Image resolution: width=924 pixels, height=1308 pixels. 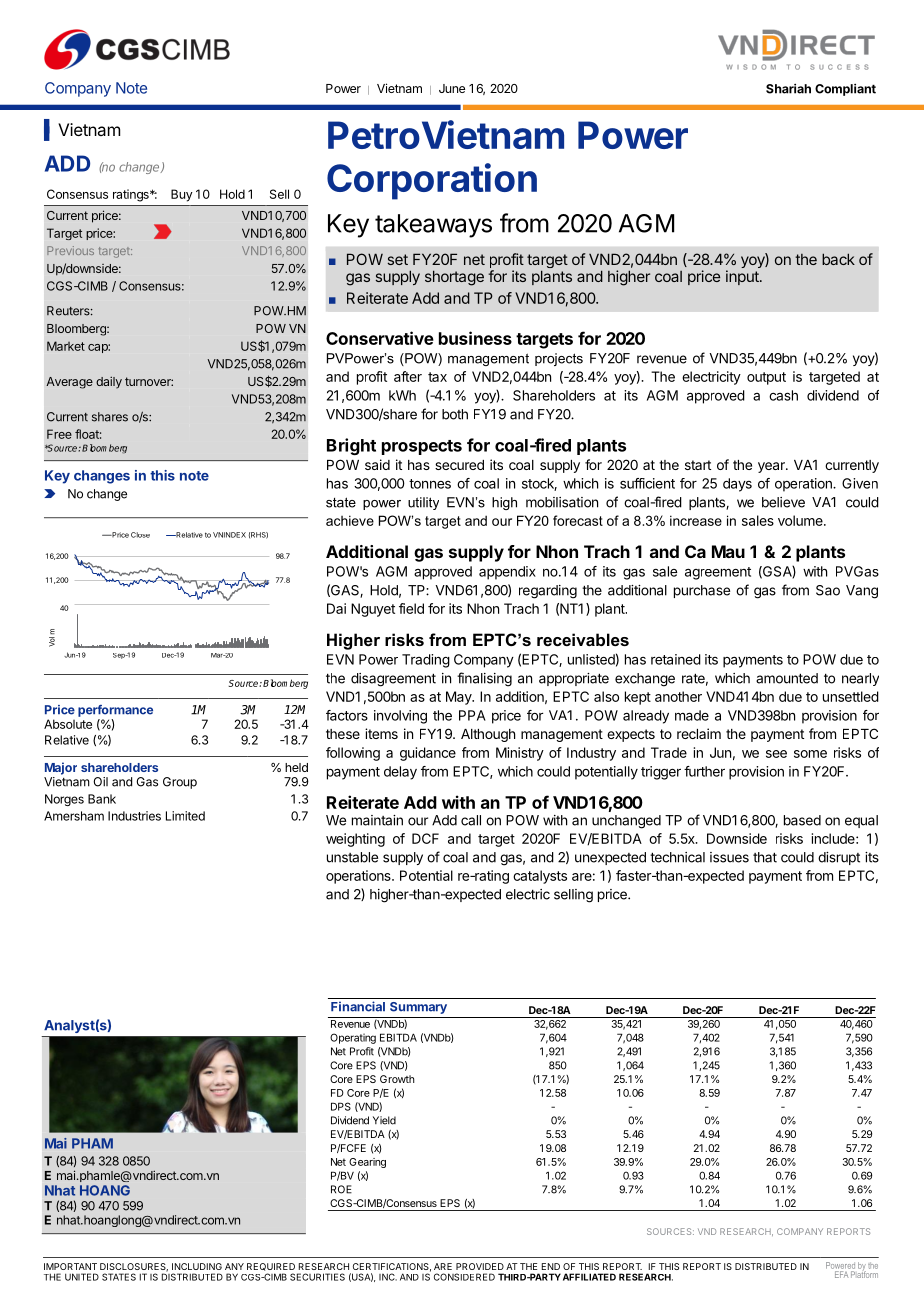 I want to click on Financial, so click(x=358, y=1006).
